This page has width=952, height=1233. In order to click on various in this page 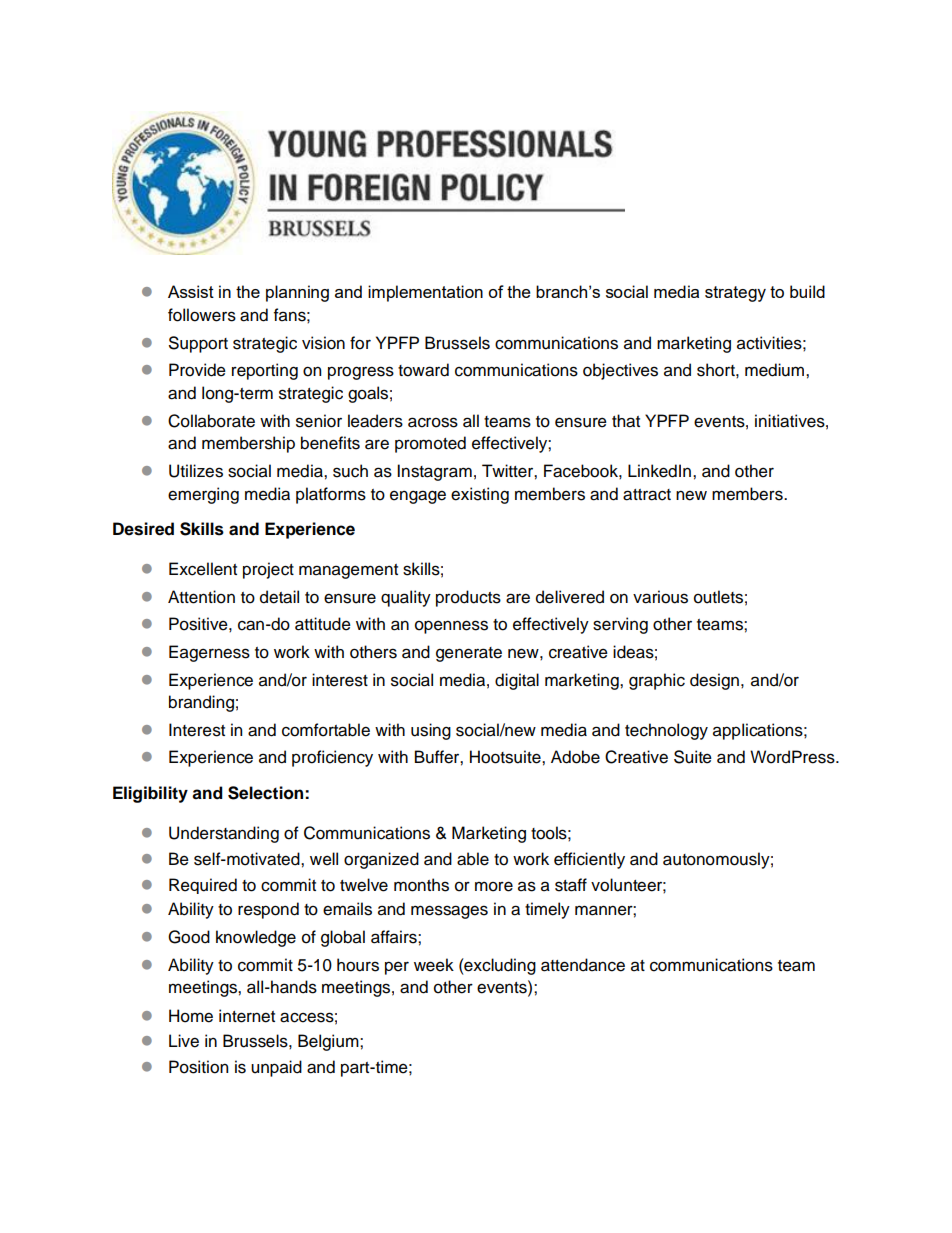, I will do `click(660, 597)`.
